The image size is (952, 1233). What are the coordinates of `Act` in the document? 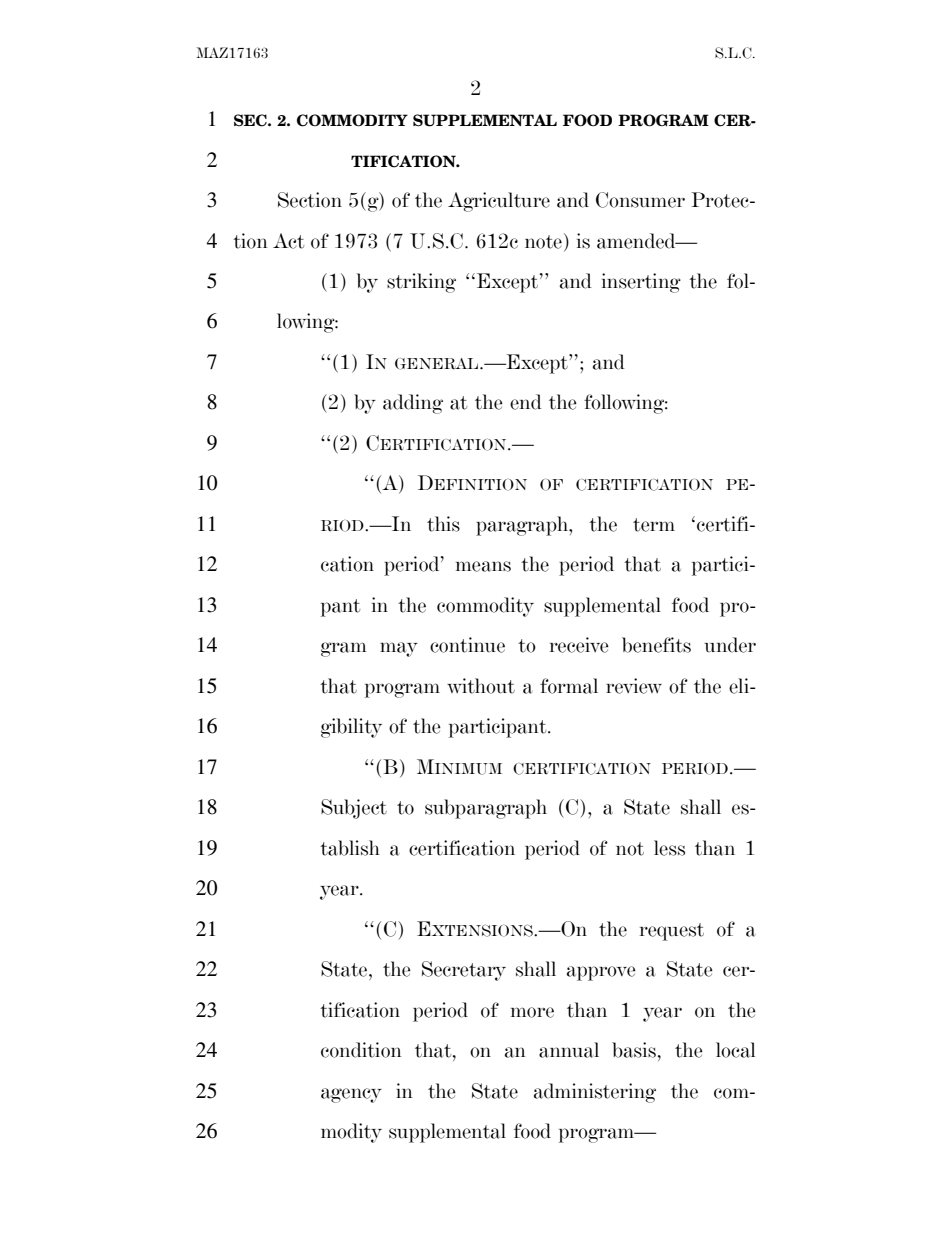 It's located at (288, 241).
